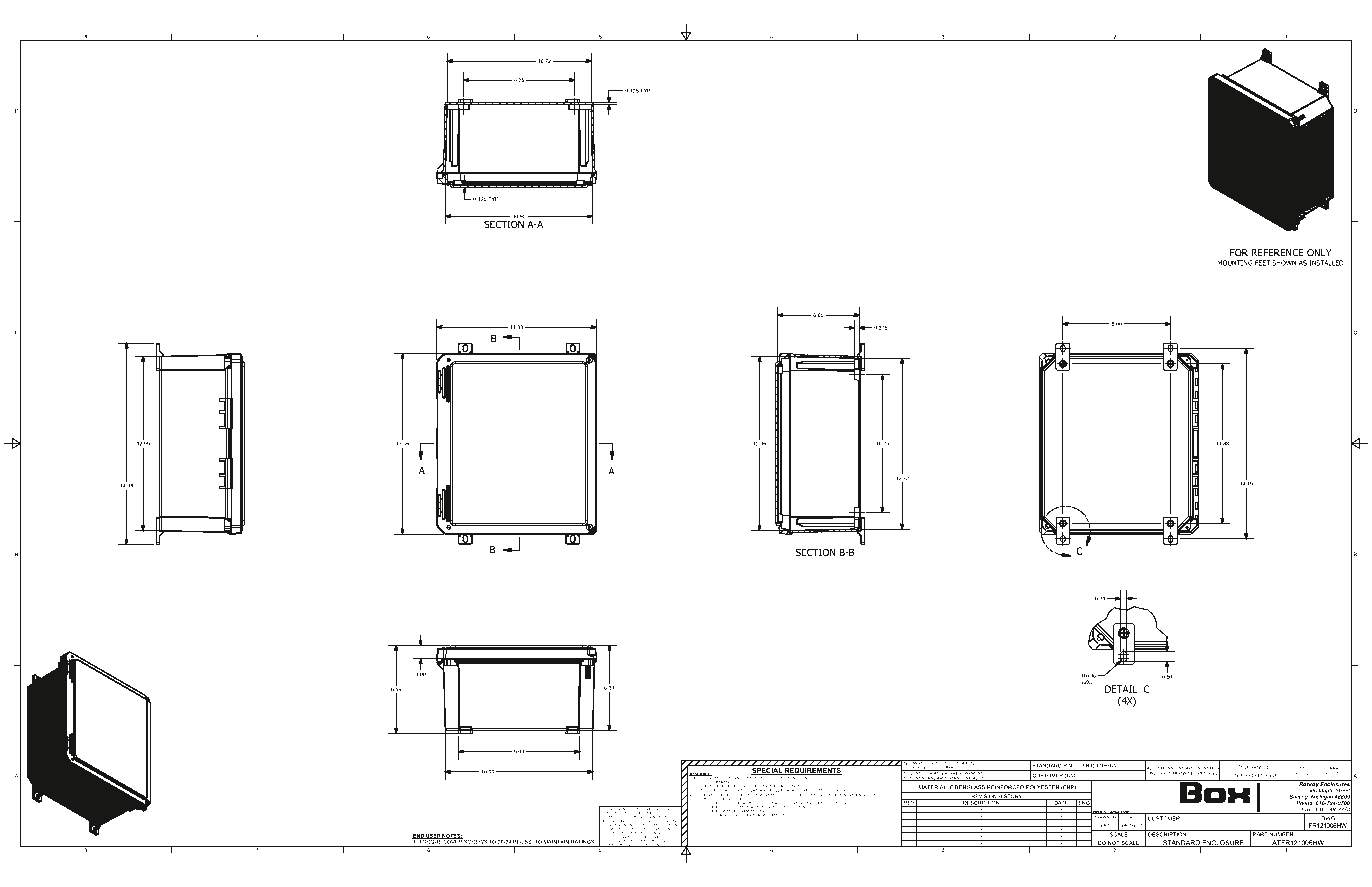 The width and height of the screenshot is (1372, 887). What do you see at coordinates (1254, 767) in the screenshot?
I see `TOLERANCES` at bounding box center [1254, 767].
